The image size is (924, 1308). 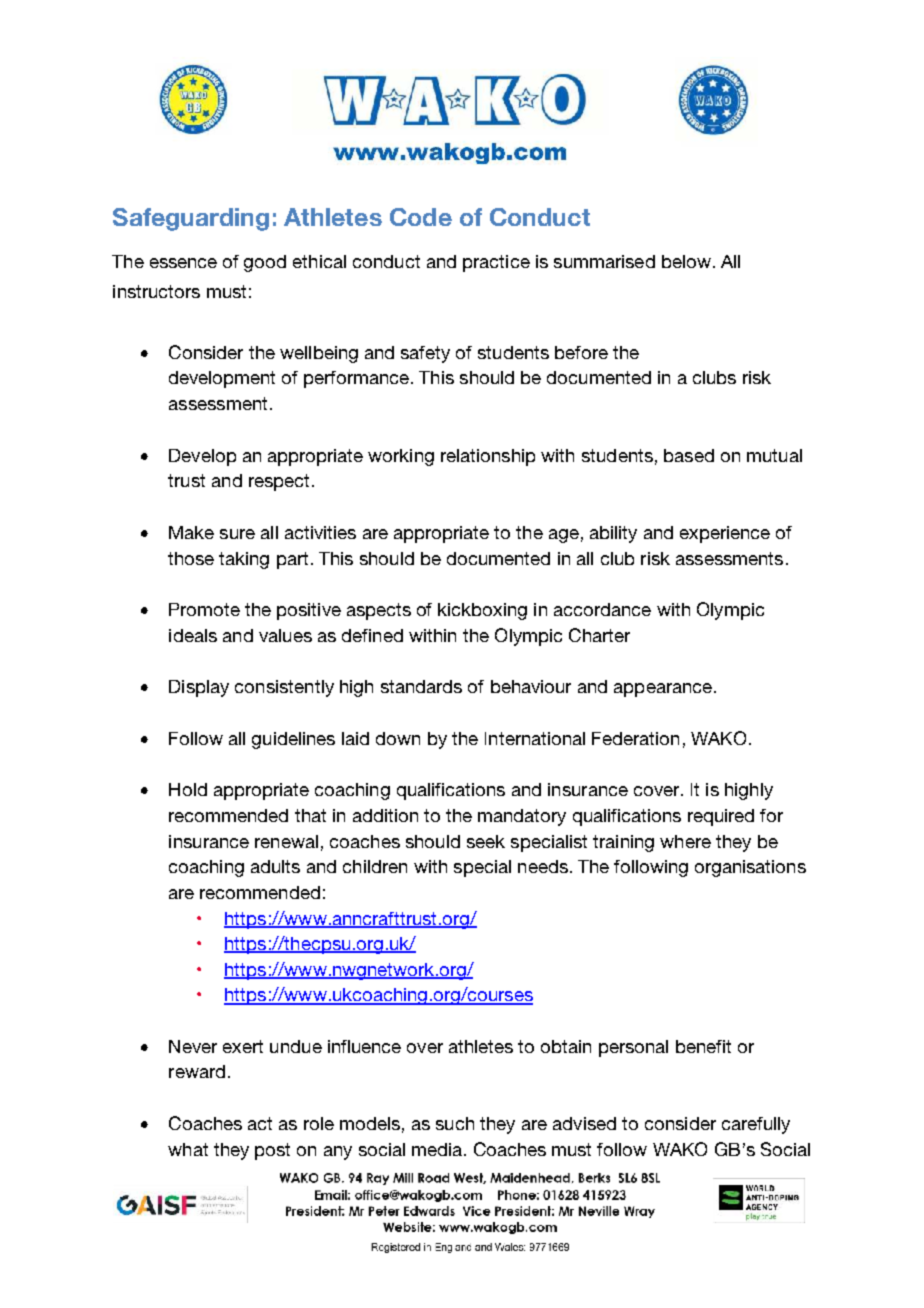 What do you see at coordinates (482, 611) in the image?
I see `kickboxing` at bounding box center [482, 611].
